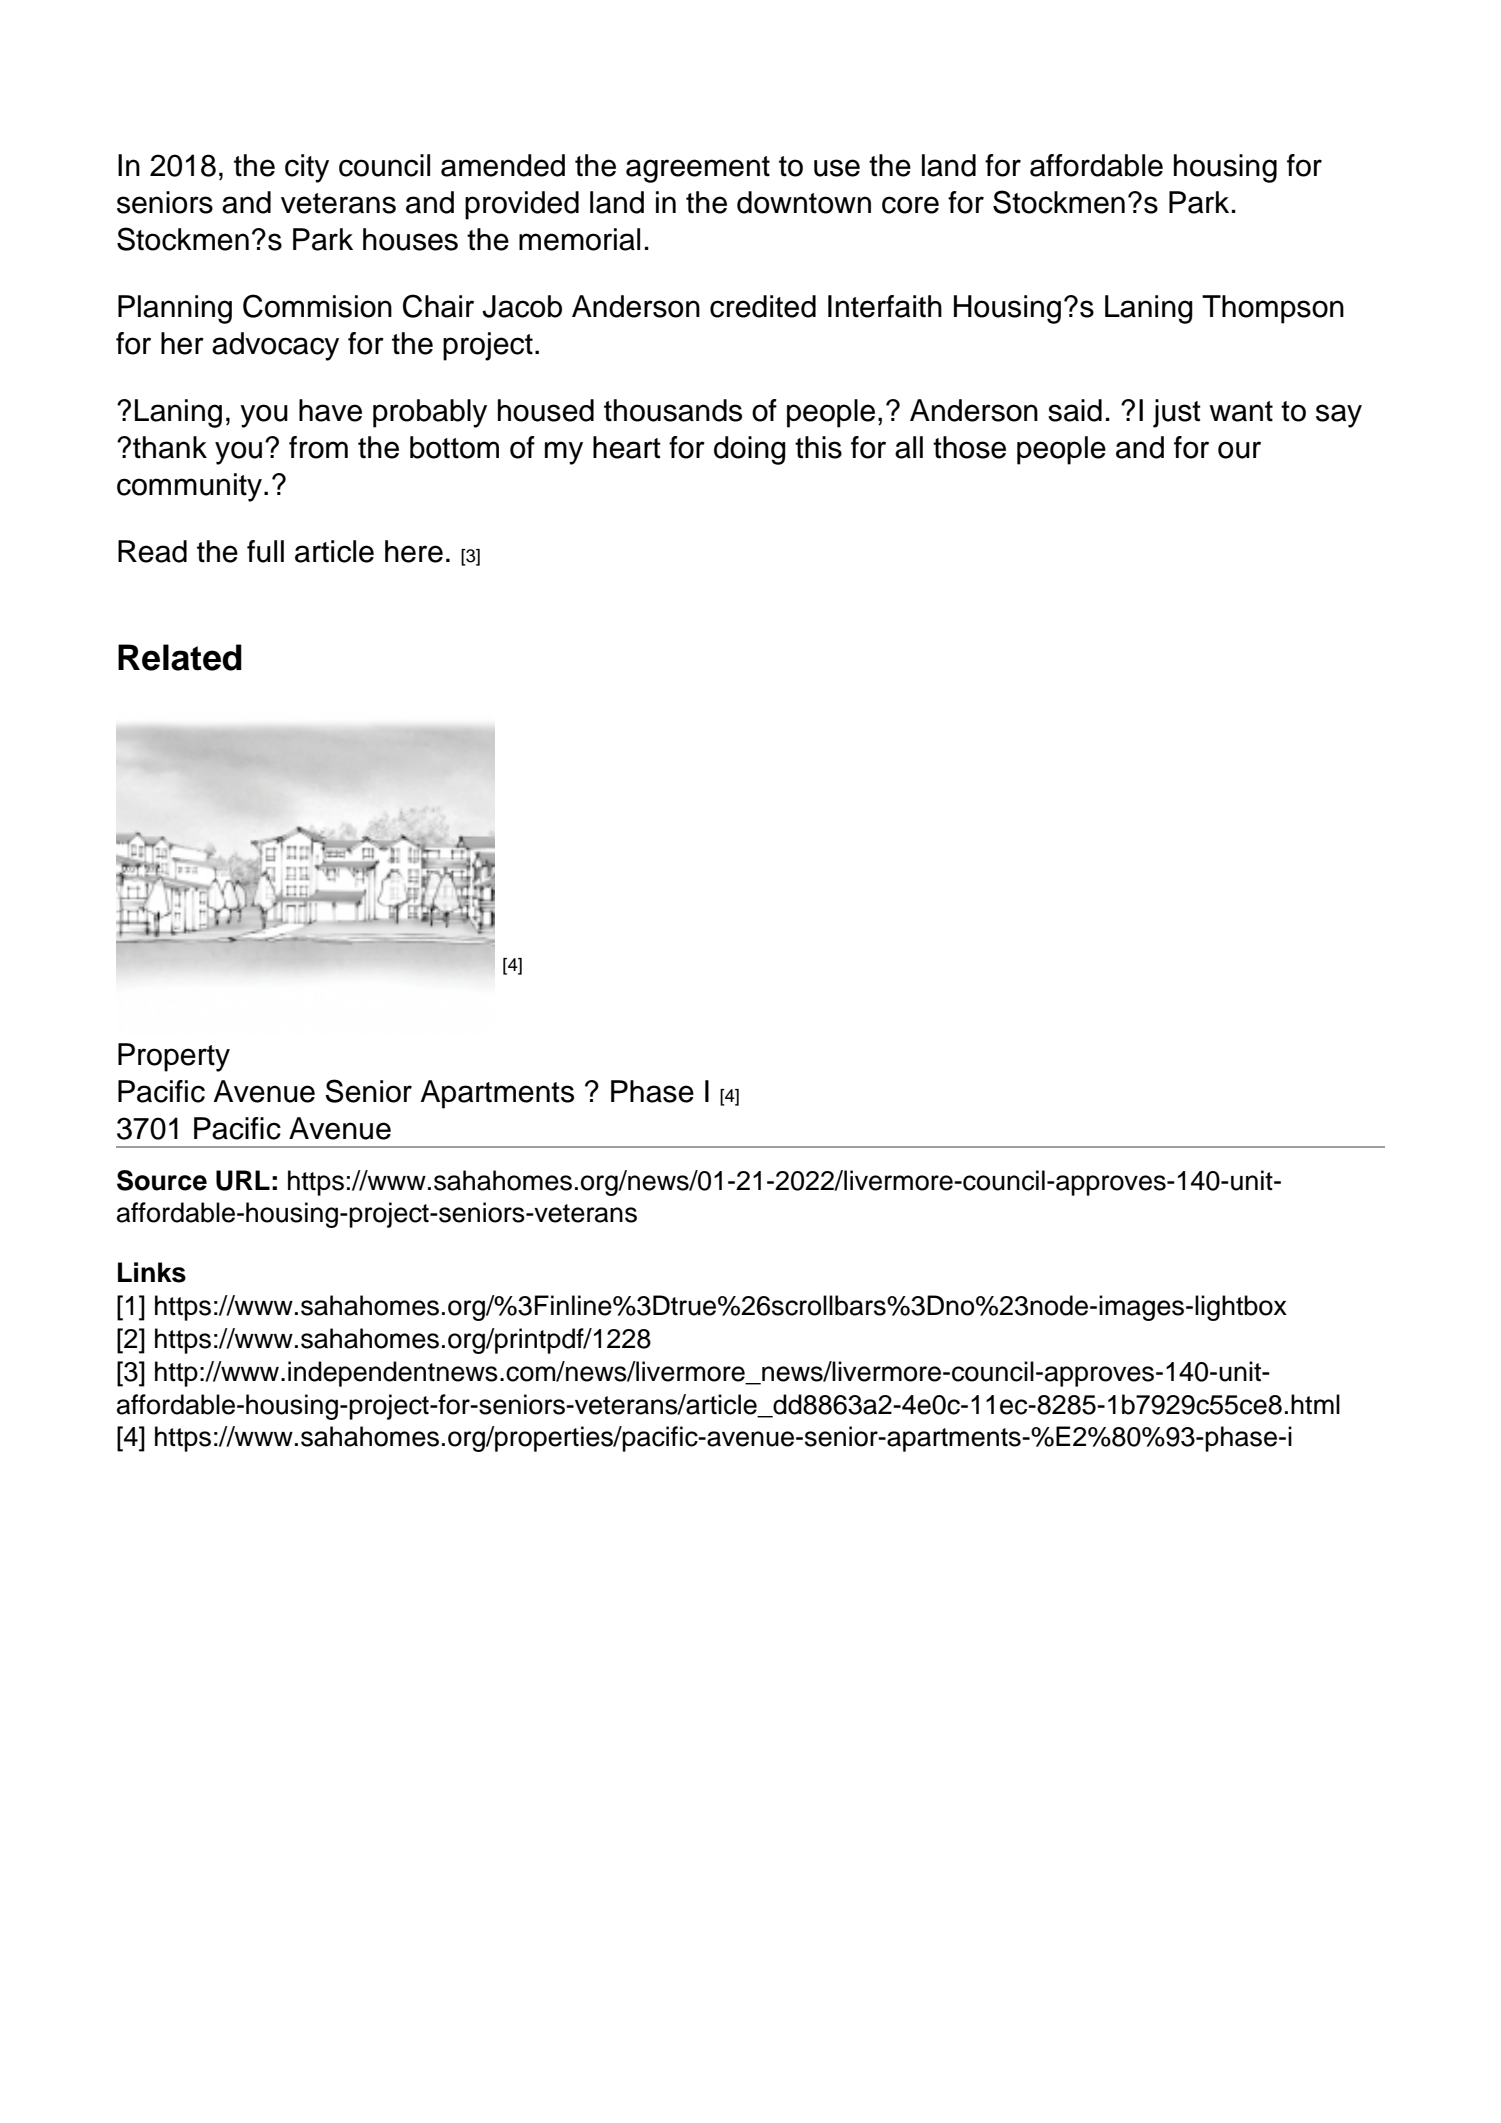 This screenshot has height=2123, width=1501. What do you see at coordinates (307, 168) in the screenshot?
I see `city` at bounding box center [307, 168].
